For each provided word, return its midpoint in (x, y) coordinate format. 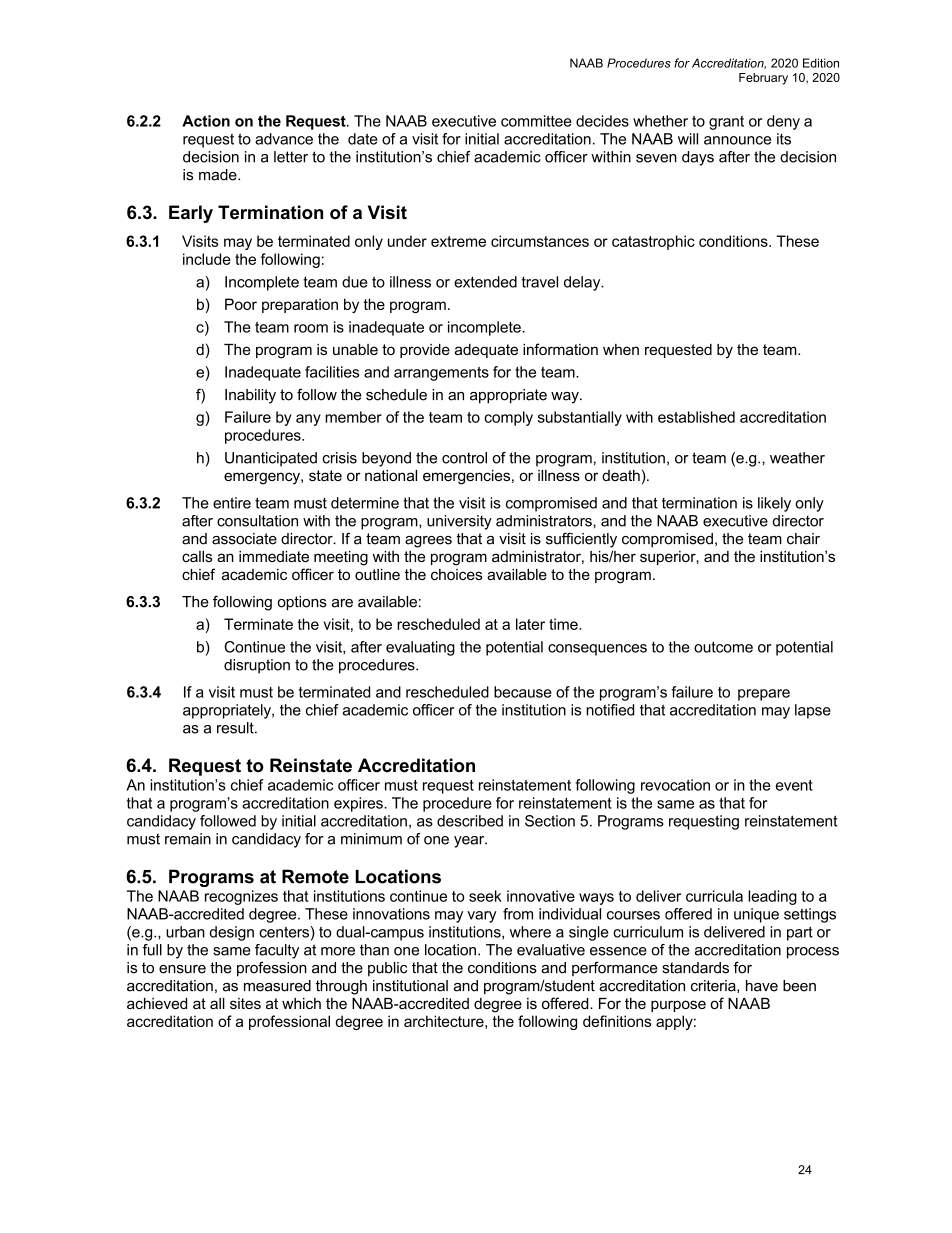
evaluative (551, 950)
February (763, 79)
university (459, 522)
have (762, 986)
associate (244, 539)
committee (536, 121)
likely (774, 504)
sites (245, 1003)
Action (206, 121)
